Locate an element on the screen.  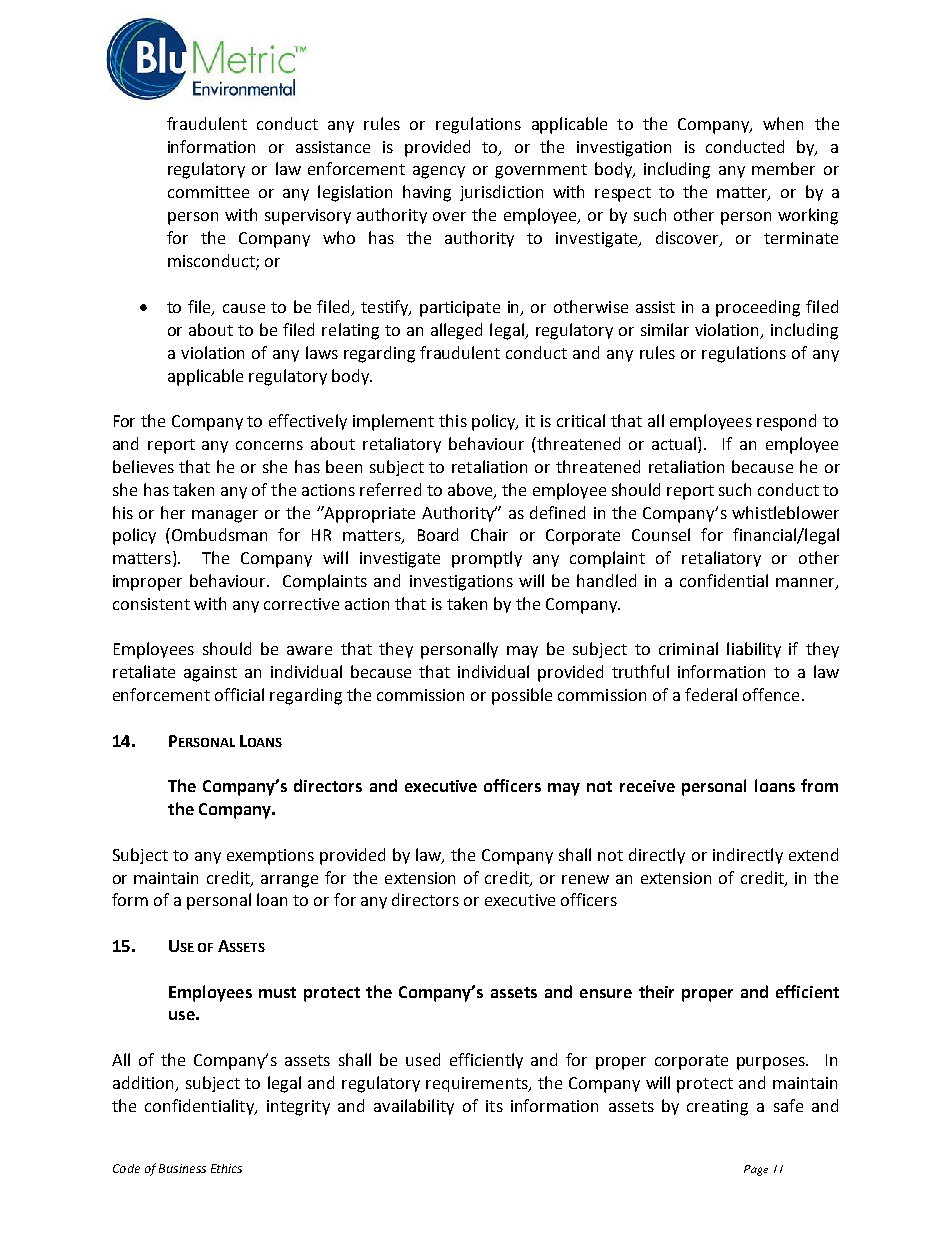
official is located at coordinates (239, 694).
